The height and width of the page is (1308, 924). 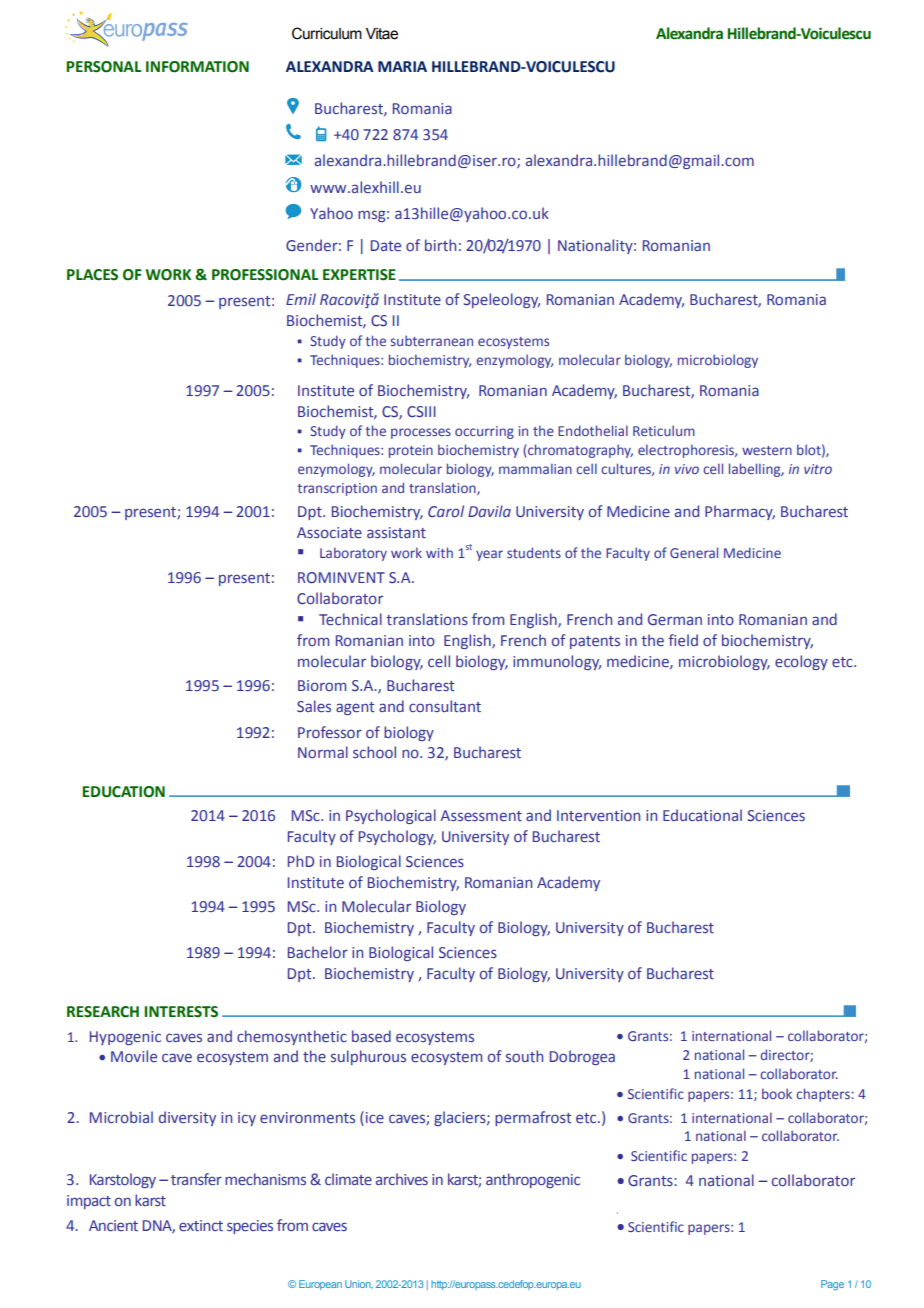 What do you see at coordinates (314, 706) in the page?
I see `Sales` at bounding box center [314, 706].
